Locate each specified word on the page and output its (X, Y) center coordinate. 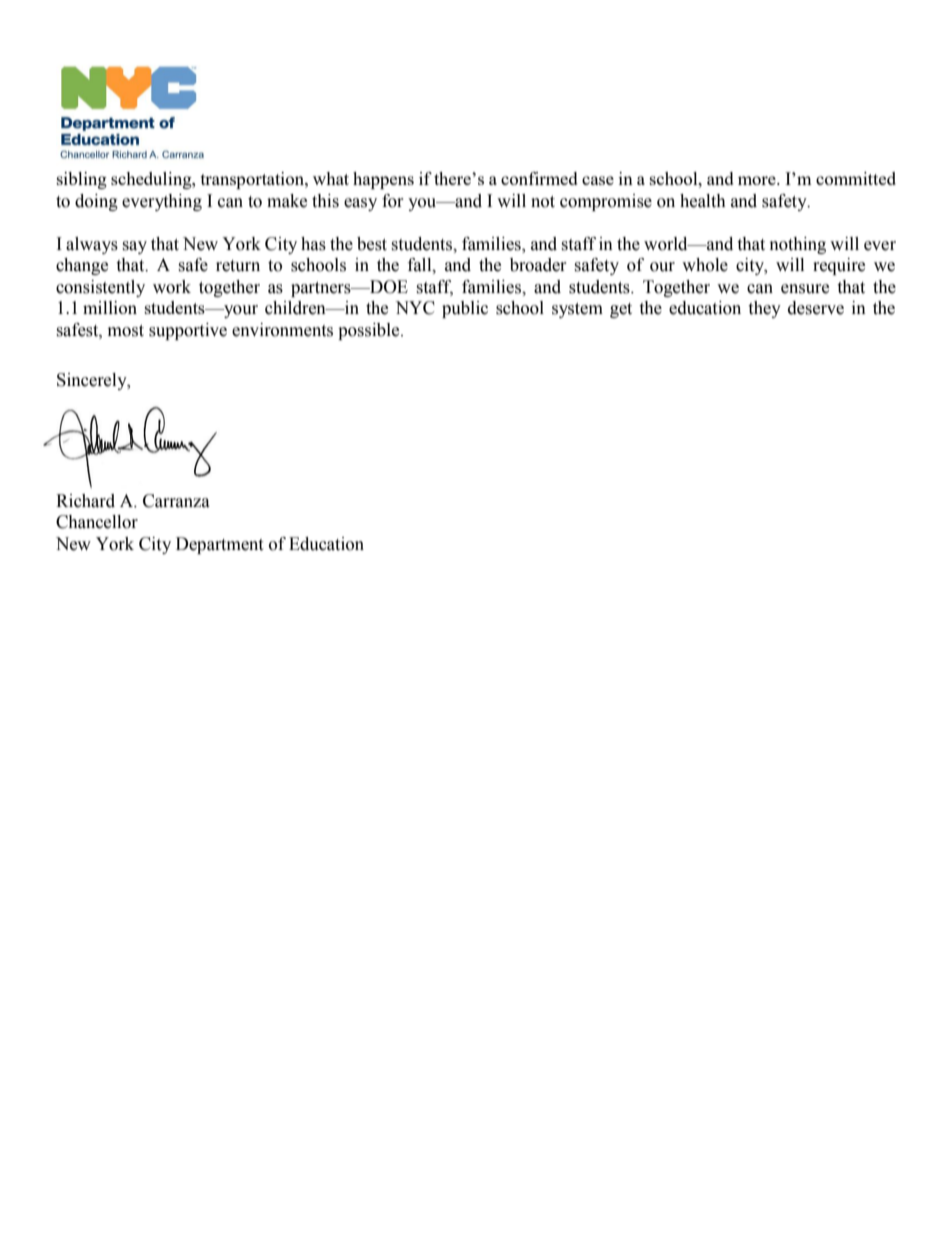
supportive (188, 331)
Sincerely (93, 381)
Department (219, 545)
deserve (816, 308)
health (703, 201)
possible (370, 331)
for (393, 201)
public (465, 309)
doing (96, 202)
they (764, 309)
